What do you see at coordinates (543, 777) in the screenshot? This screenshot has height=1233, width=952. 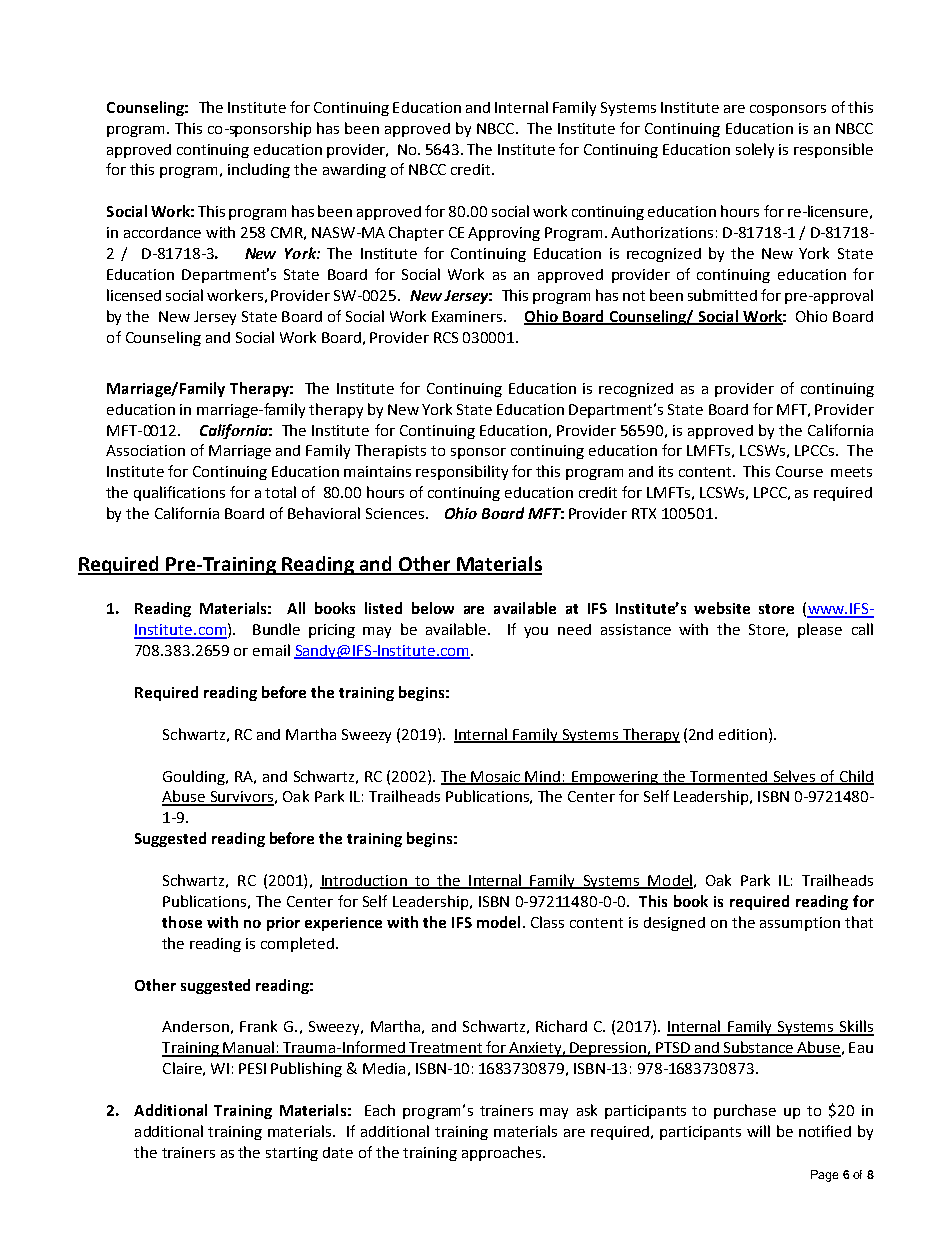 I see `Mind` at bounding box center [543, 777].
